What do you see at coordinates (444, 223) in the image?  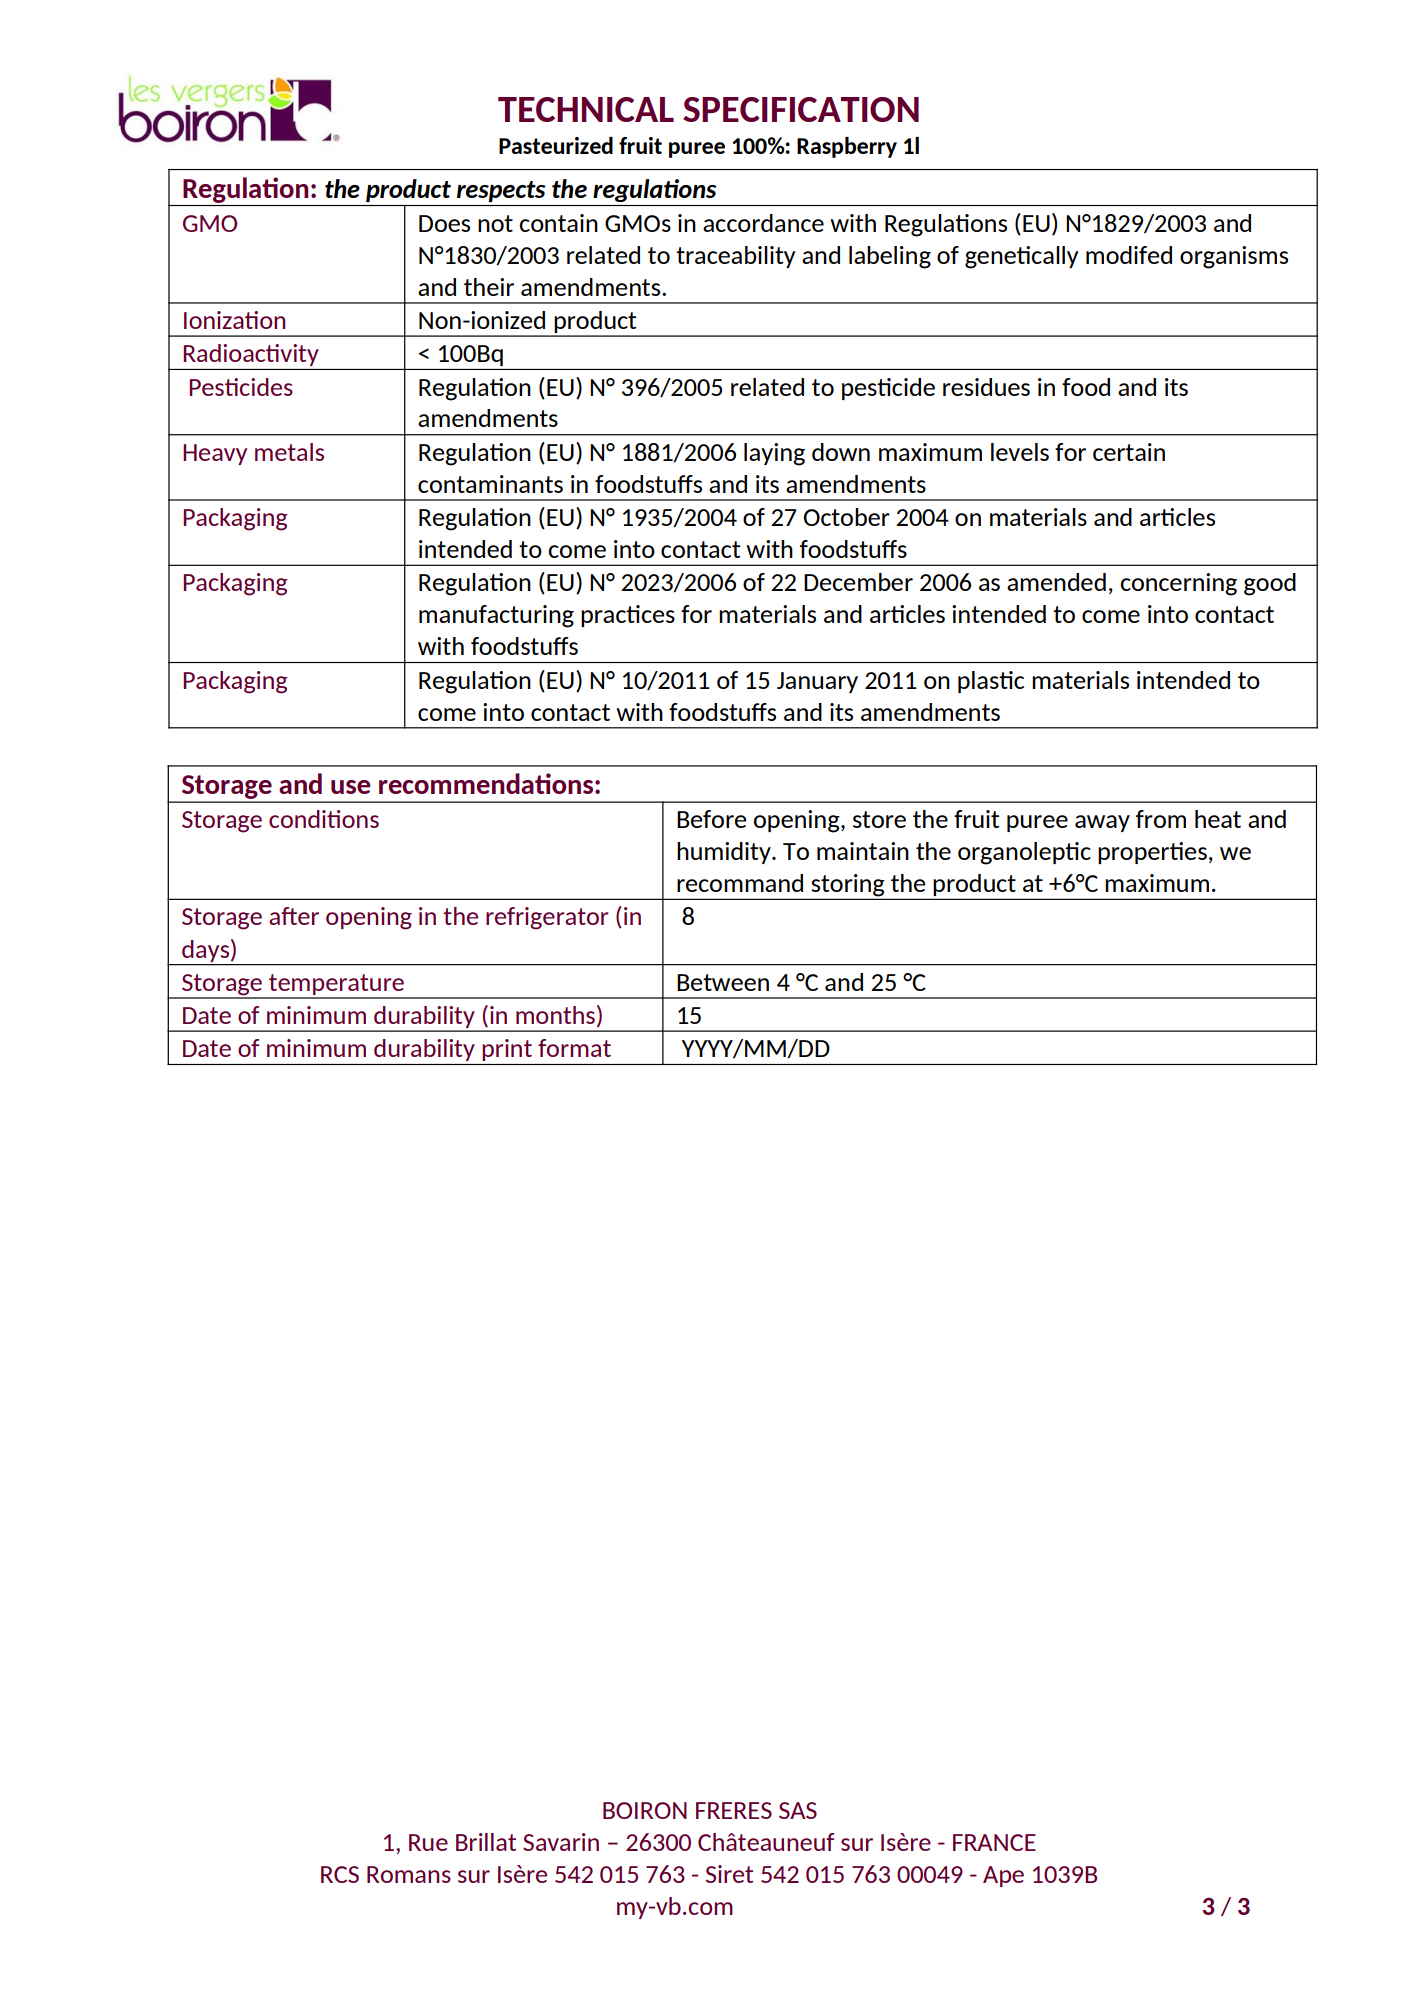 I see `Does` at bounding box center [444, 223].
